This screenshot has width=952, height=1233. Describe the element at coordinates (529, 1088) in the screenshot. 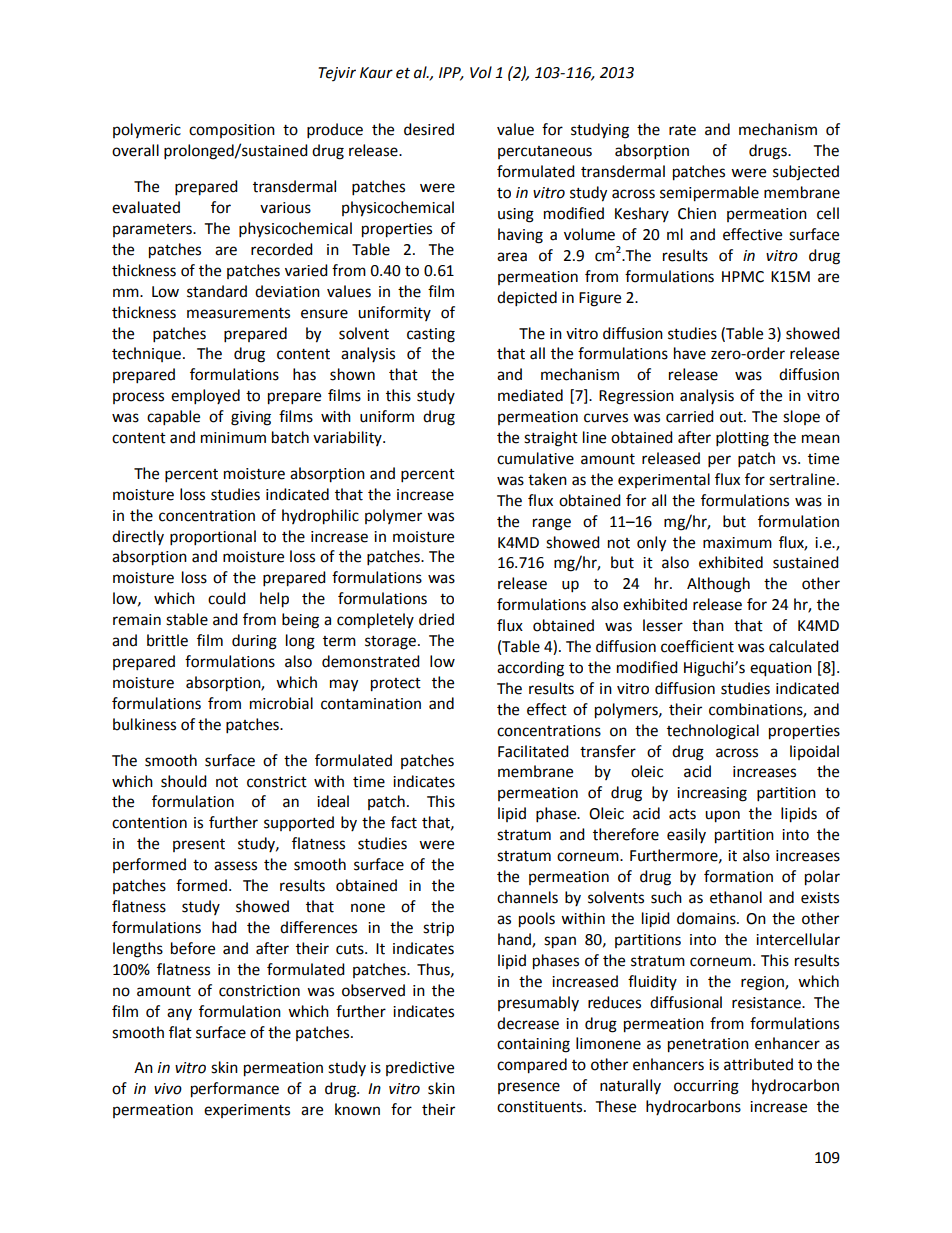

I see `presence` at that location.
